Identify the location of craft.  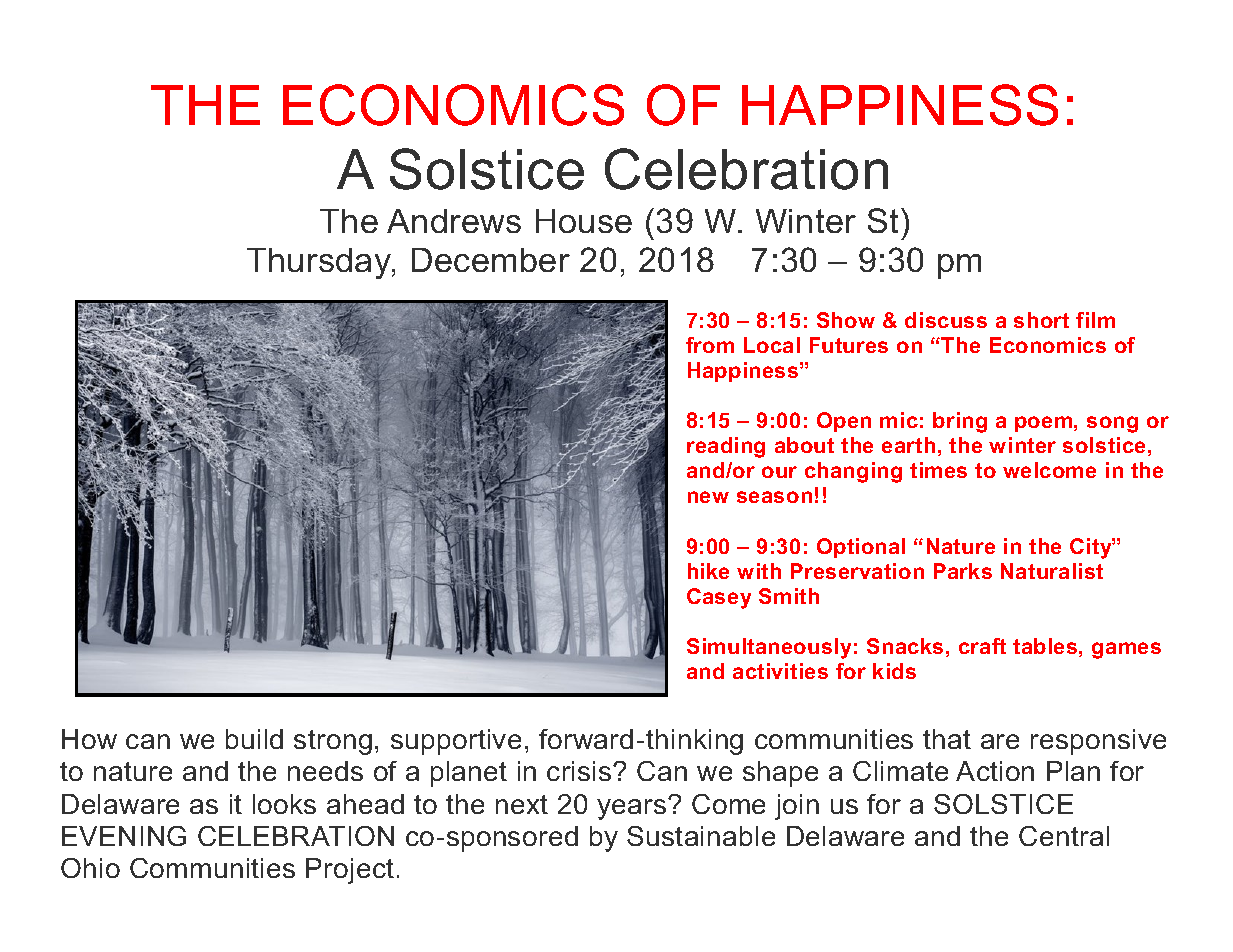
(982, 646).
